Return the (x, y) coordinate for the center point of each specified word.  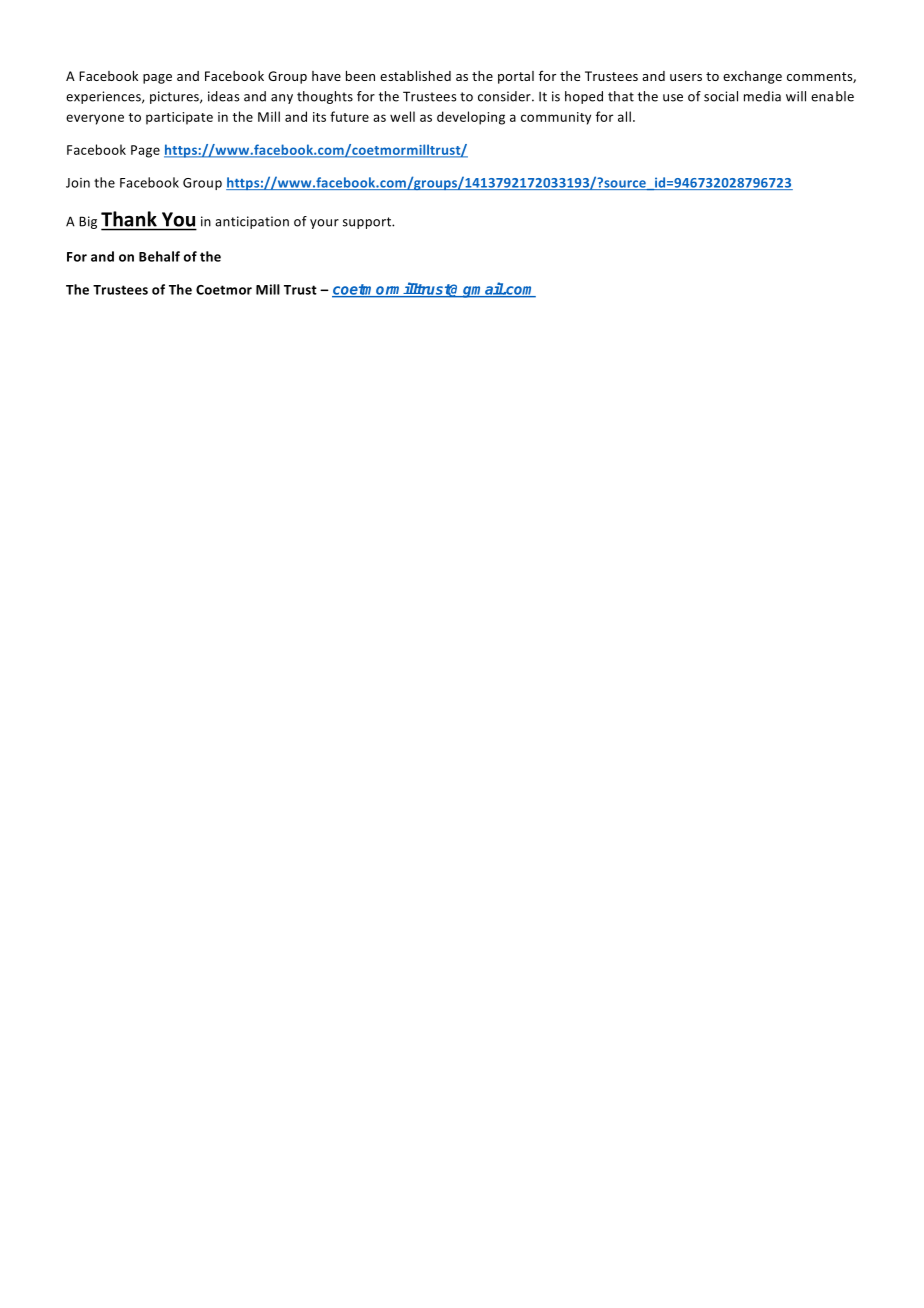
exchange (752, 77)
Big (88, 222)
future (349, 116)
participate (179, 118)
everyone (95, 119)
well (402, 116)
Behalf (159, 256)
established (415, 76)
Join (78, 183)
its (319, 117)
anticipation (252, 222)
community (556, 118)
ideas (224, 96)
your (324, 224)
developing (471, 118)
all (624, 116)
